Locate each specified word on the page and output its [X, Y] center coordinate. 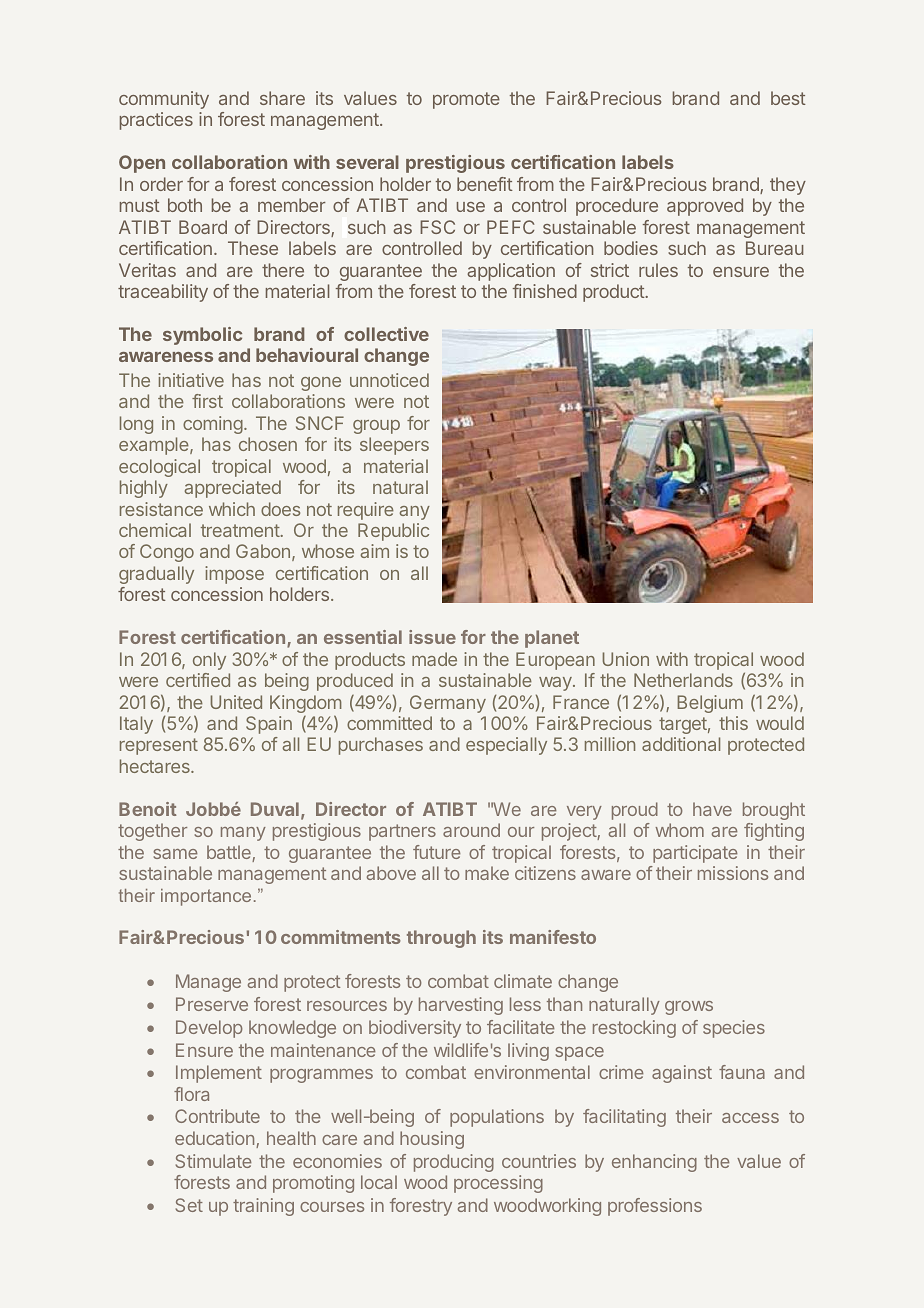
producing [454, 1163]
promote [466, 100]
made [434, 659]
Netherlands [683, 680]
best [788, 98]
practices [156, 121]
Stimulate [213, 1161]
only [209, 661]
